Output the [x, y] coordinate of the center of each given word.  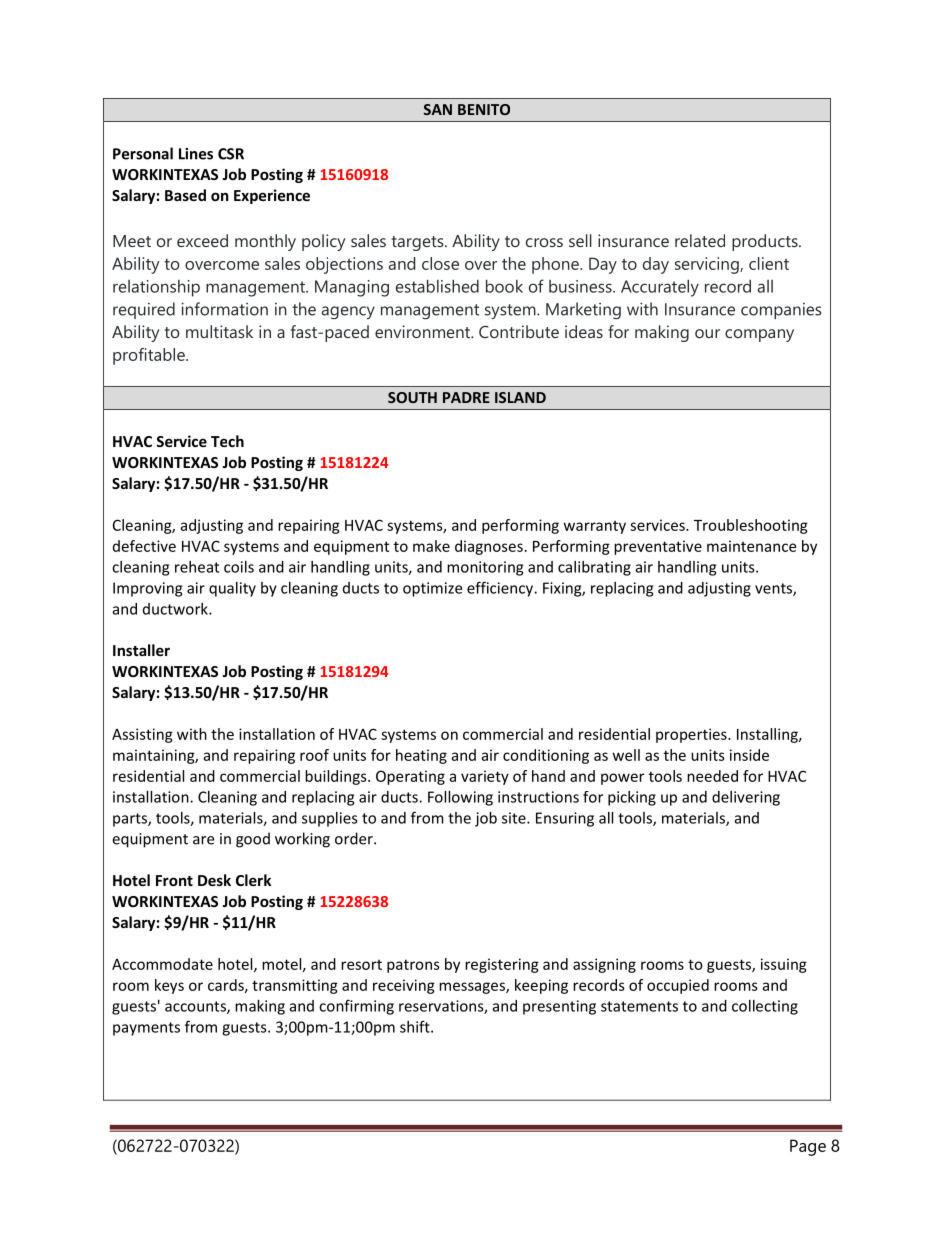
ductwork [176, 609]
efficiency [501, 589]
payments [146, 1029]
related [700, 240]
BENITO [484, 109]
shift [416, 1026]
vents [774, 589]
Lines [196, 154]
